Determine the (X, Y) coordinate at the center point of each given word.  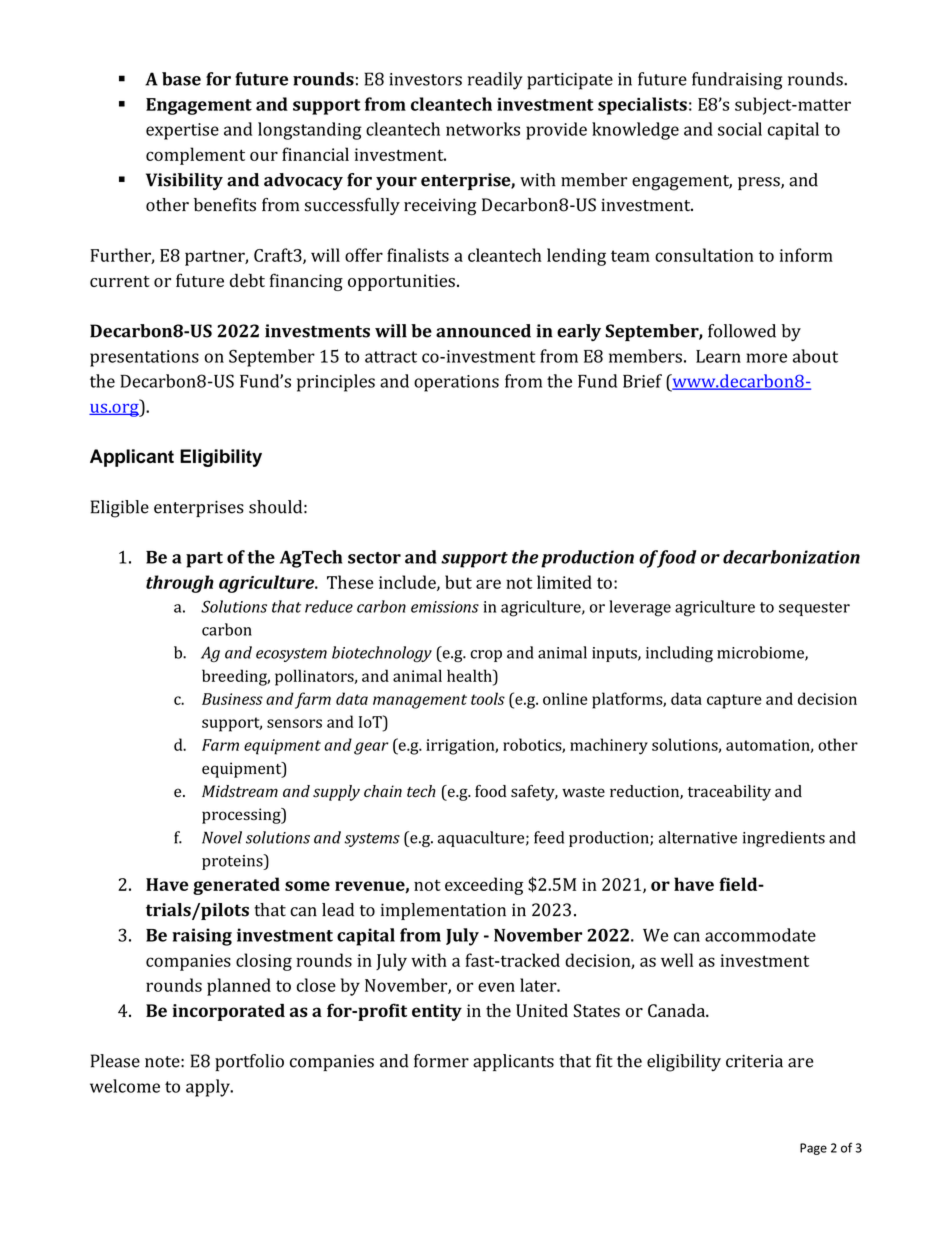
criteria (754, 1061)
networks (483, 129)
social (740, 129)
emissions (445, 607)
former (441, 1061)
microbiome (761, 653)
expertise (182, 131)
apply (209, 1088)
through (180, 584)
